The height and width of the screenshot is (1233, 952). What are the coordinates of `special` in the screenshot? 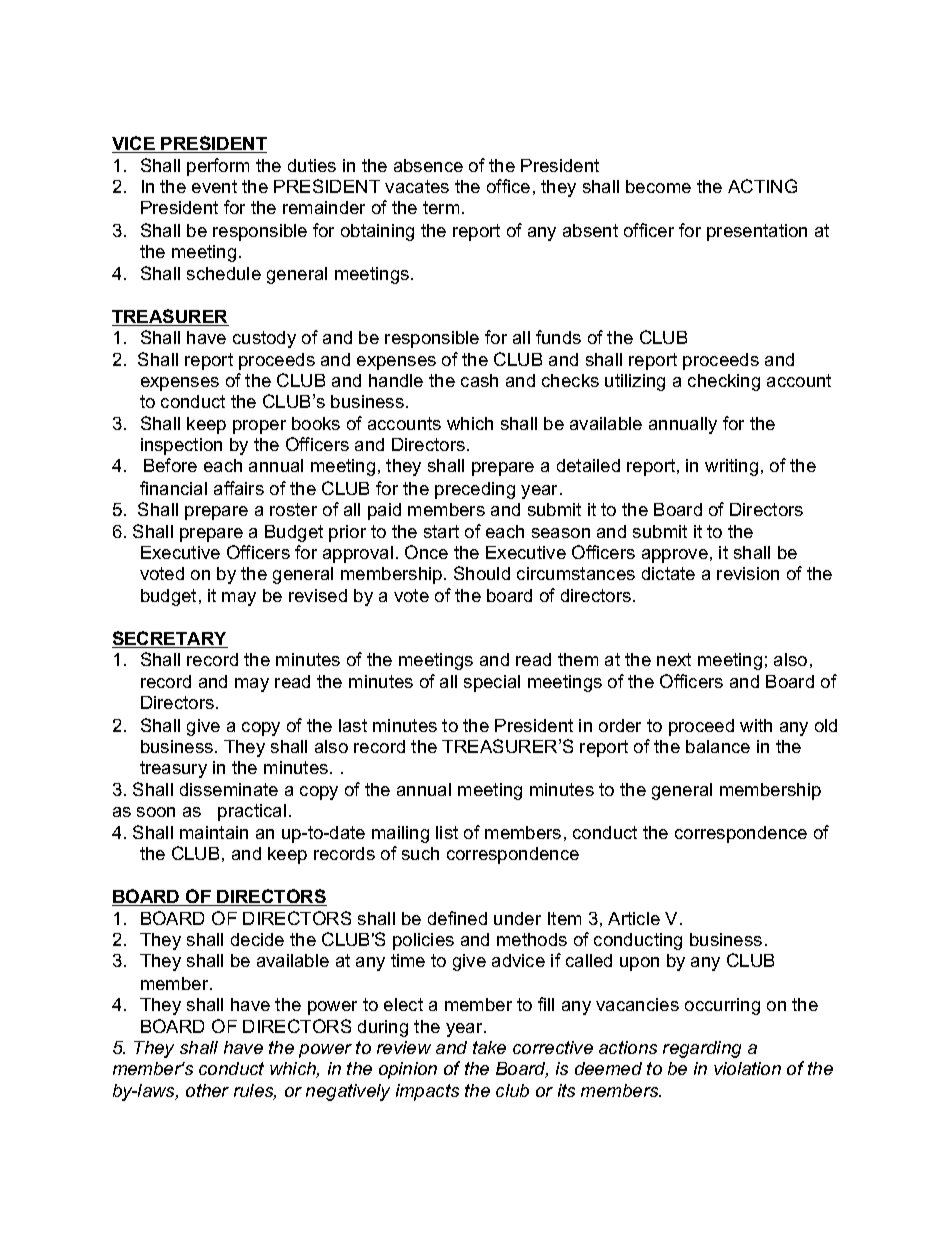 It's located at (492, 683).
